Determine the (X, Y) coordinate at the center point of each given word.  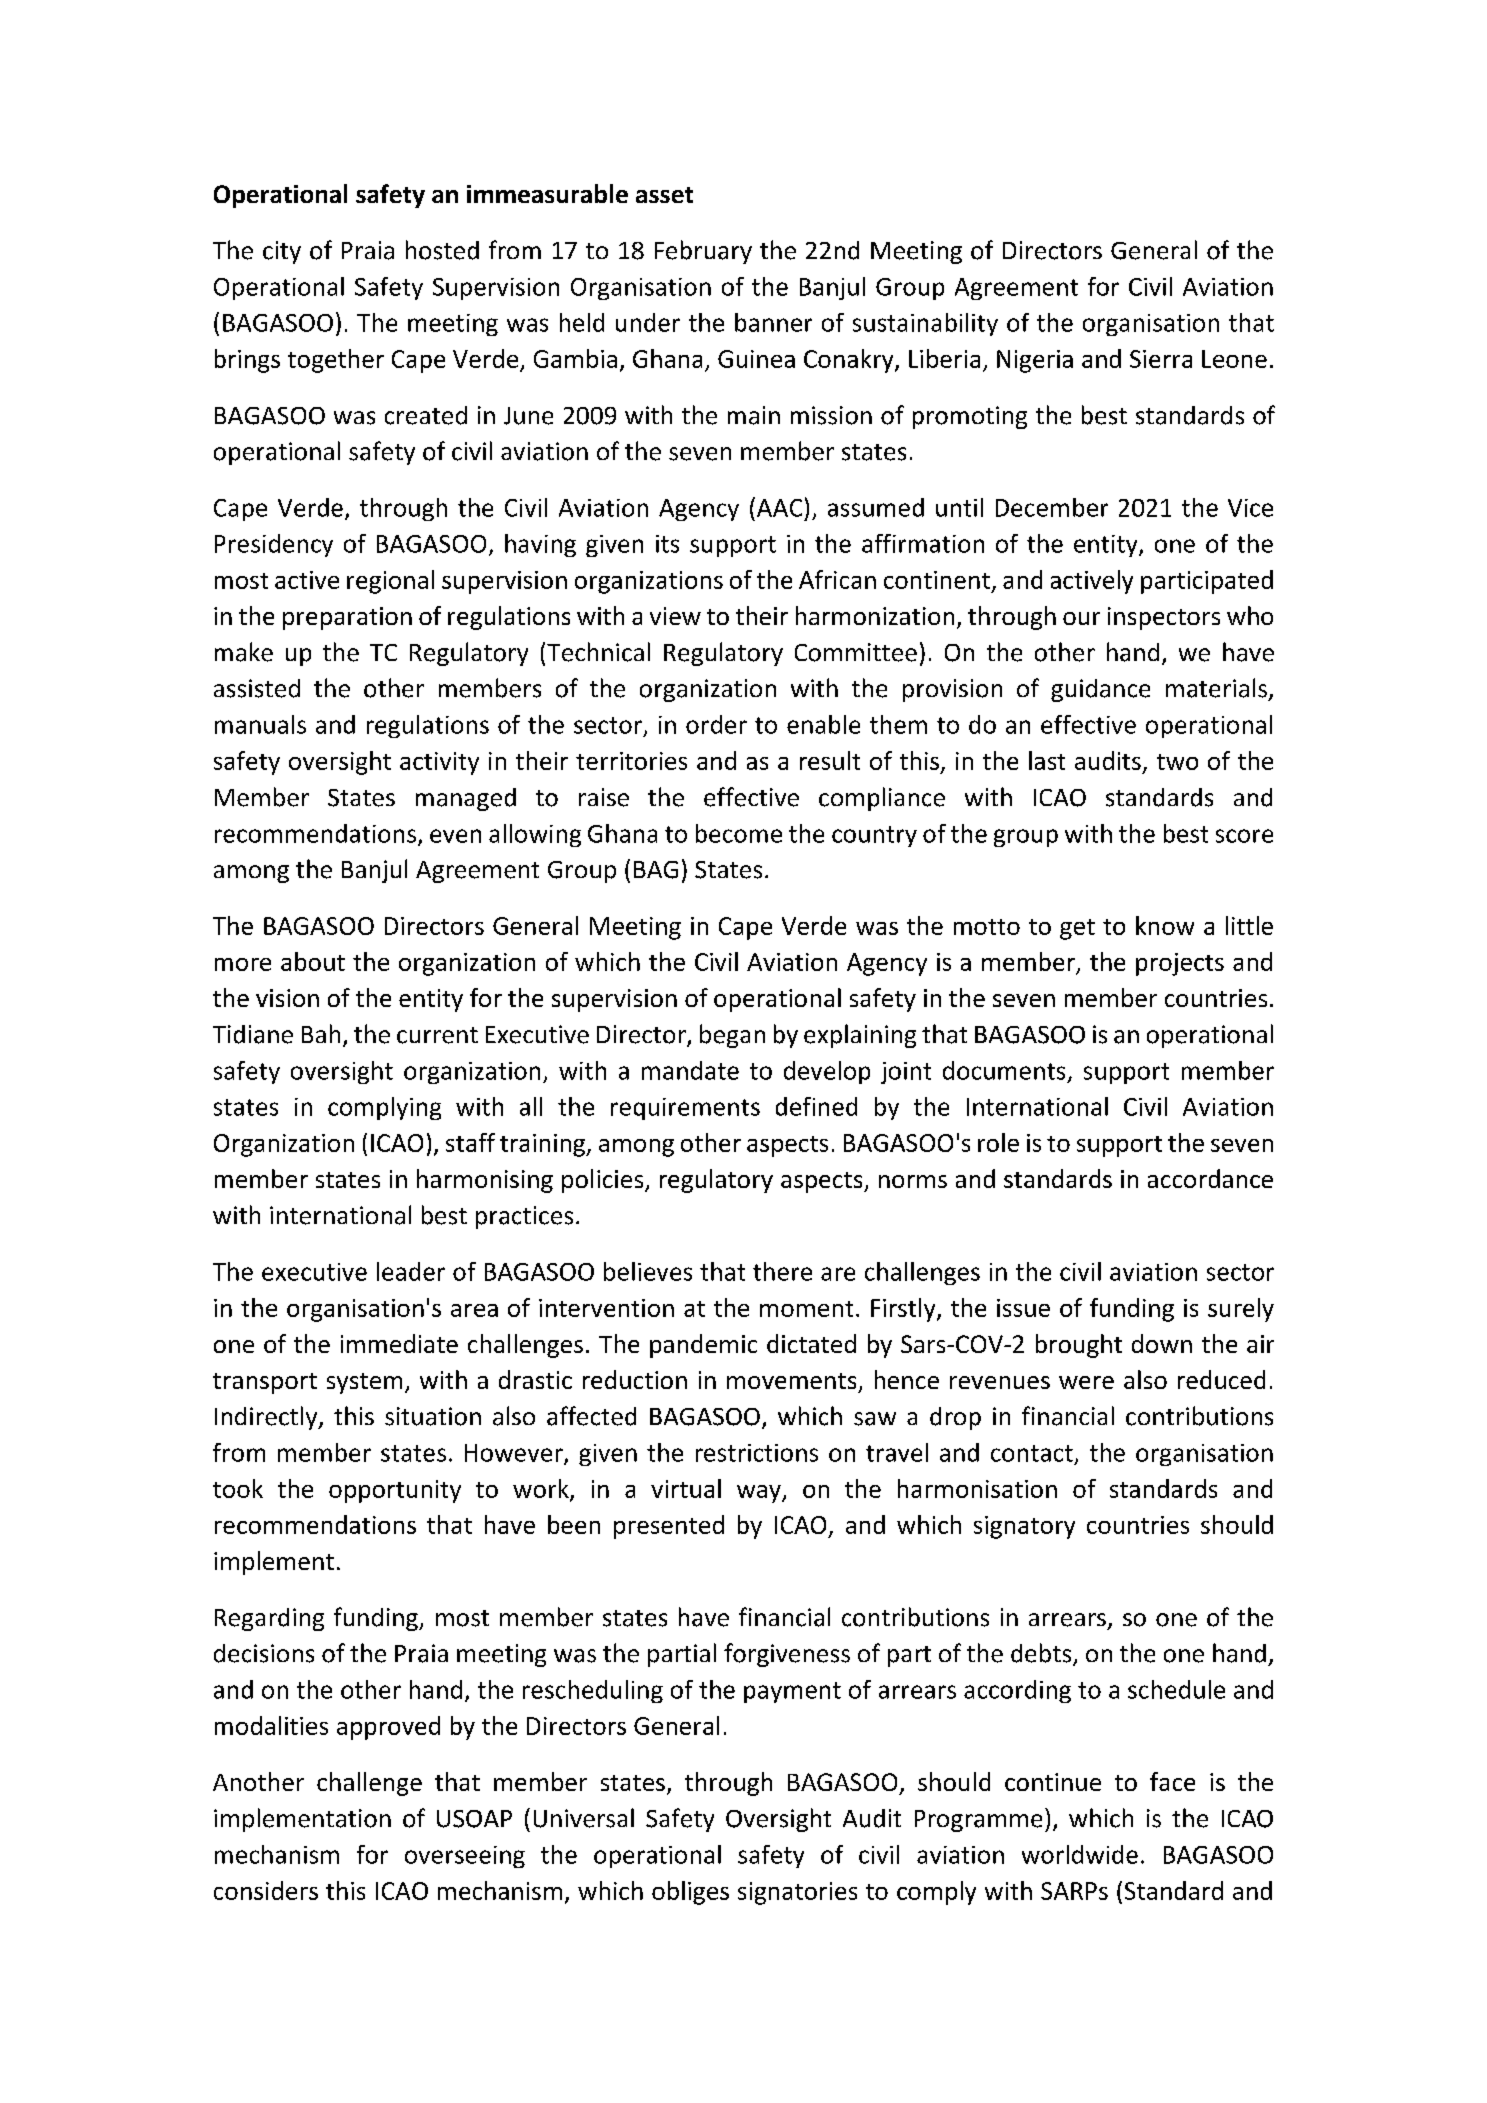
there (782, 1271)
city (282, 252)
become (739, 833)
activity (439, 763)
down (1162, 1343)
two (1177, 762)
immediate (399, 1343)
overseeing (465, 1857)
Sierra (1161, 359)
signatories (797, 1893)
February (703, 252)
